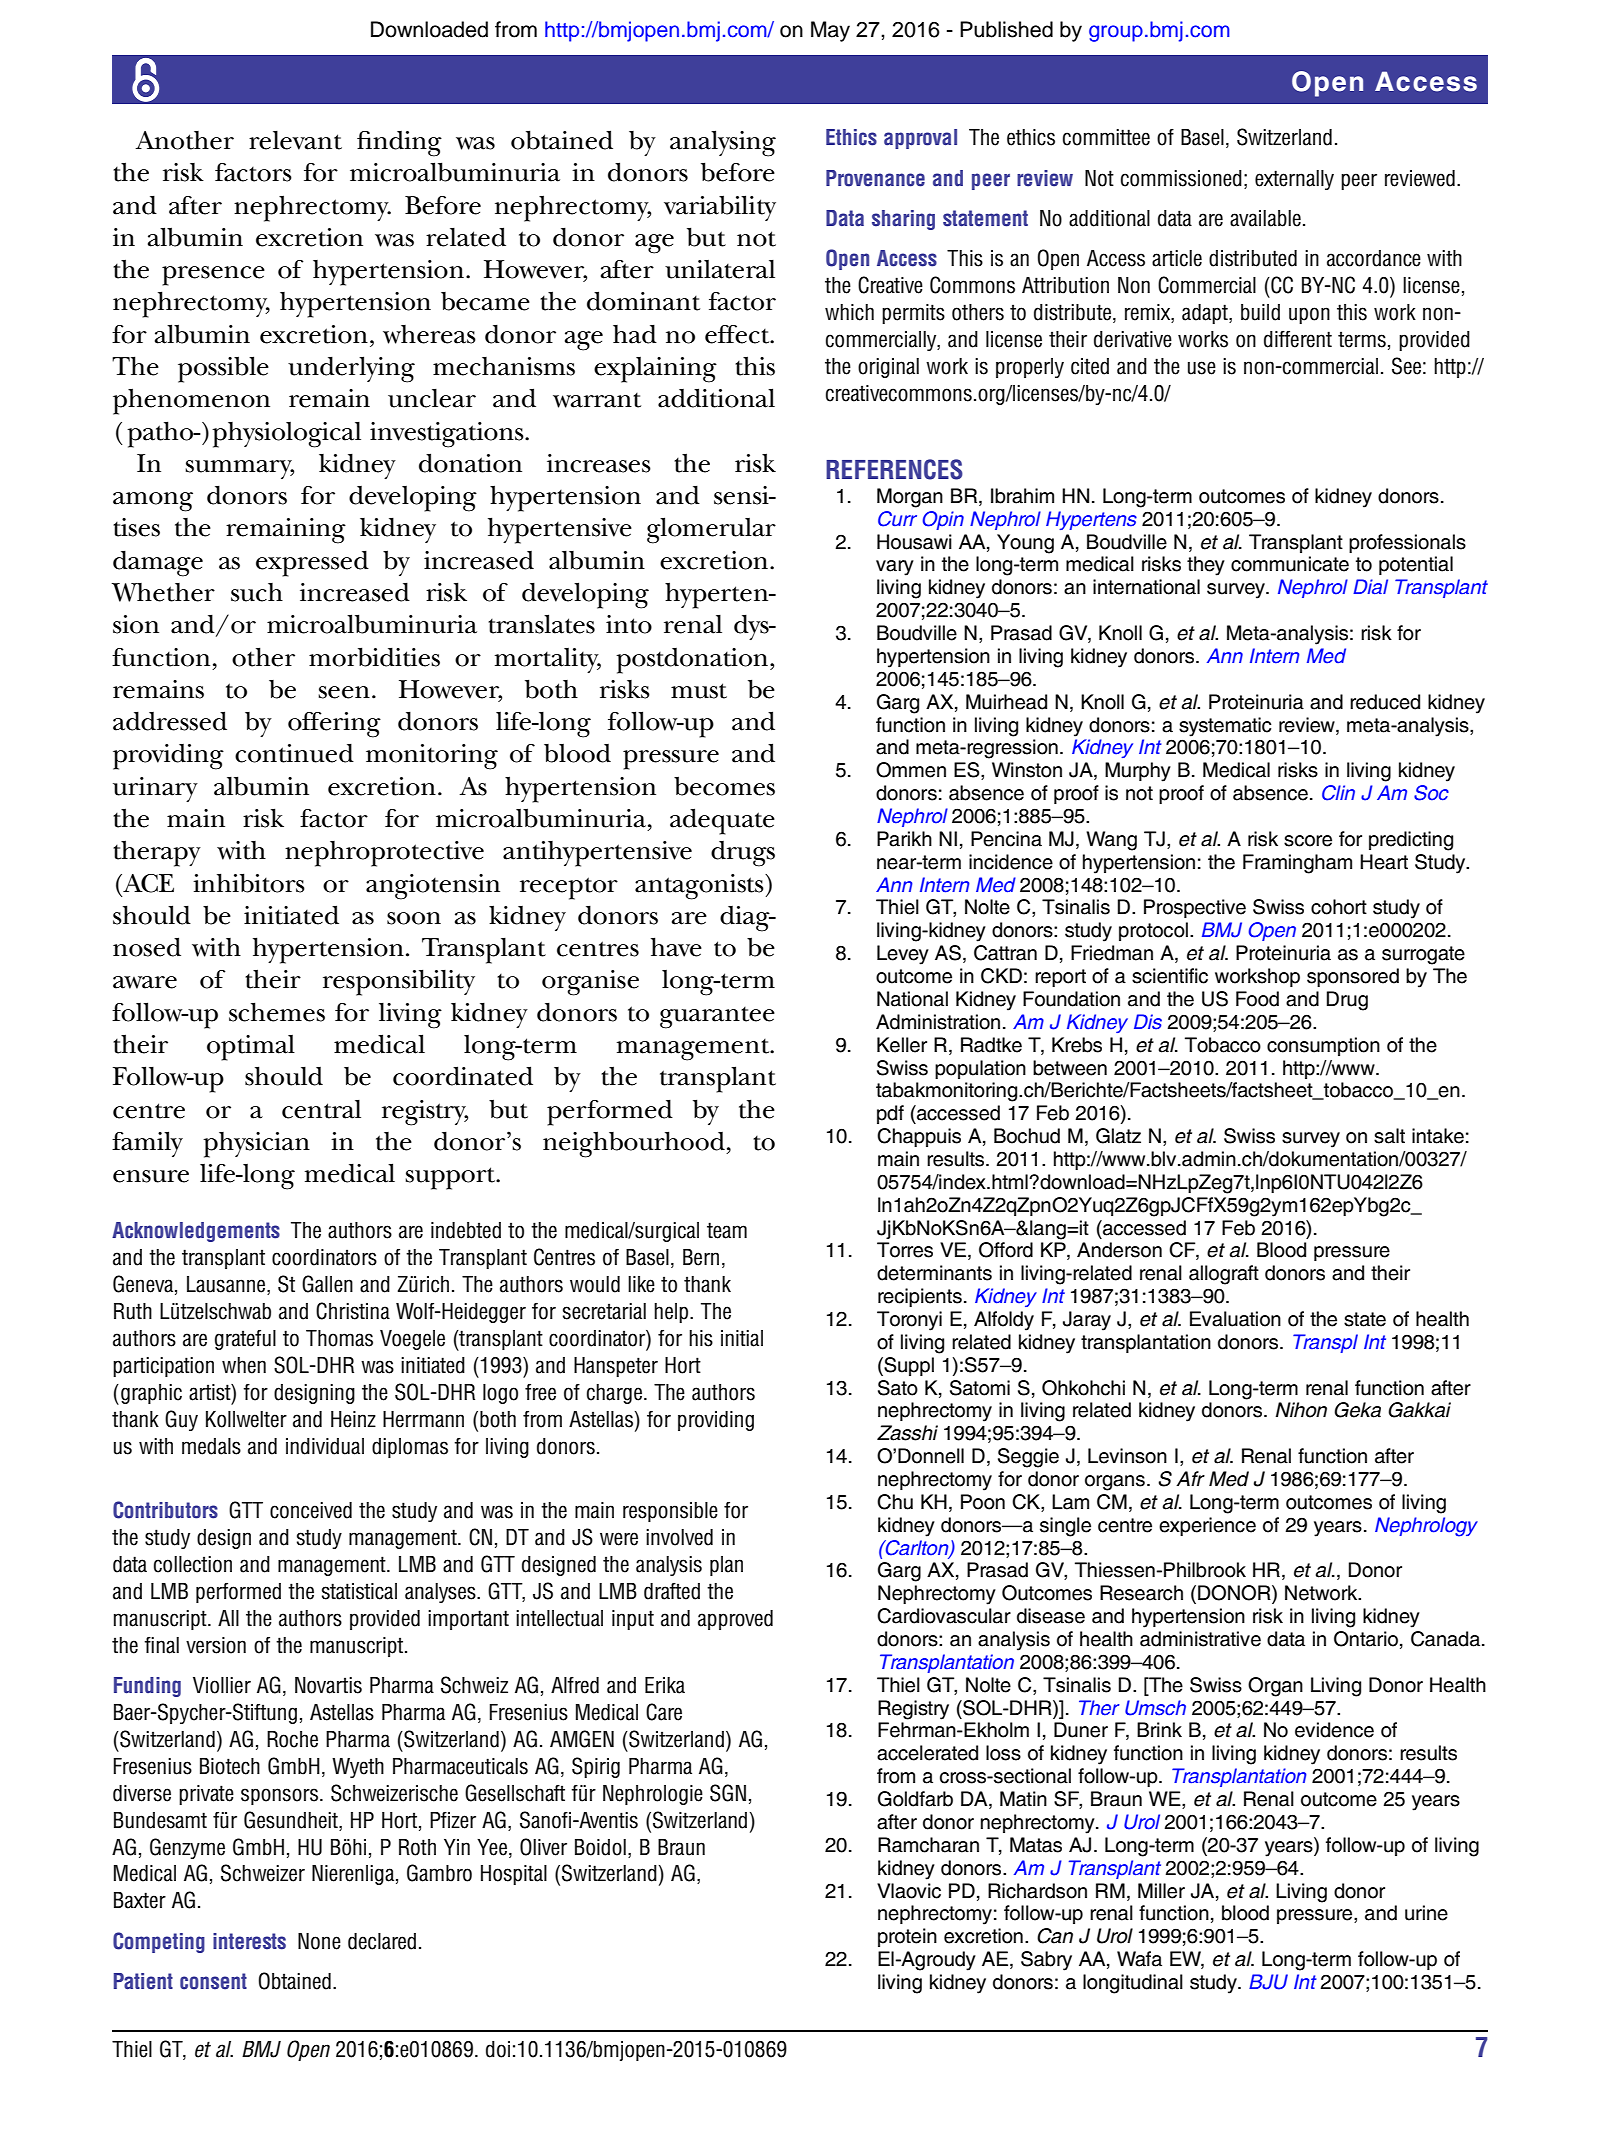  I want to click on communicate, so click(1290, 564).
